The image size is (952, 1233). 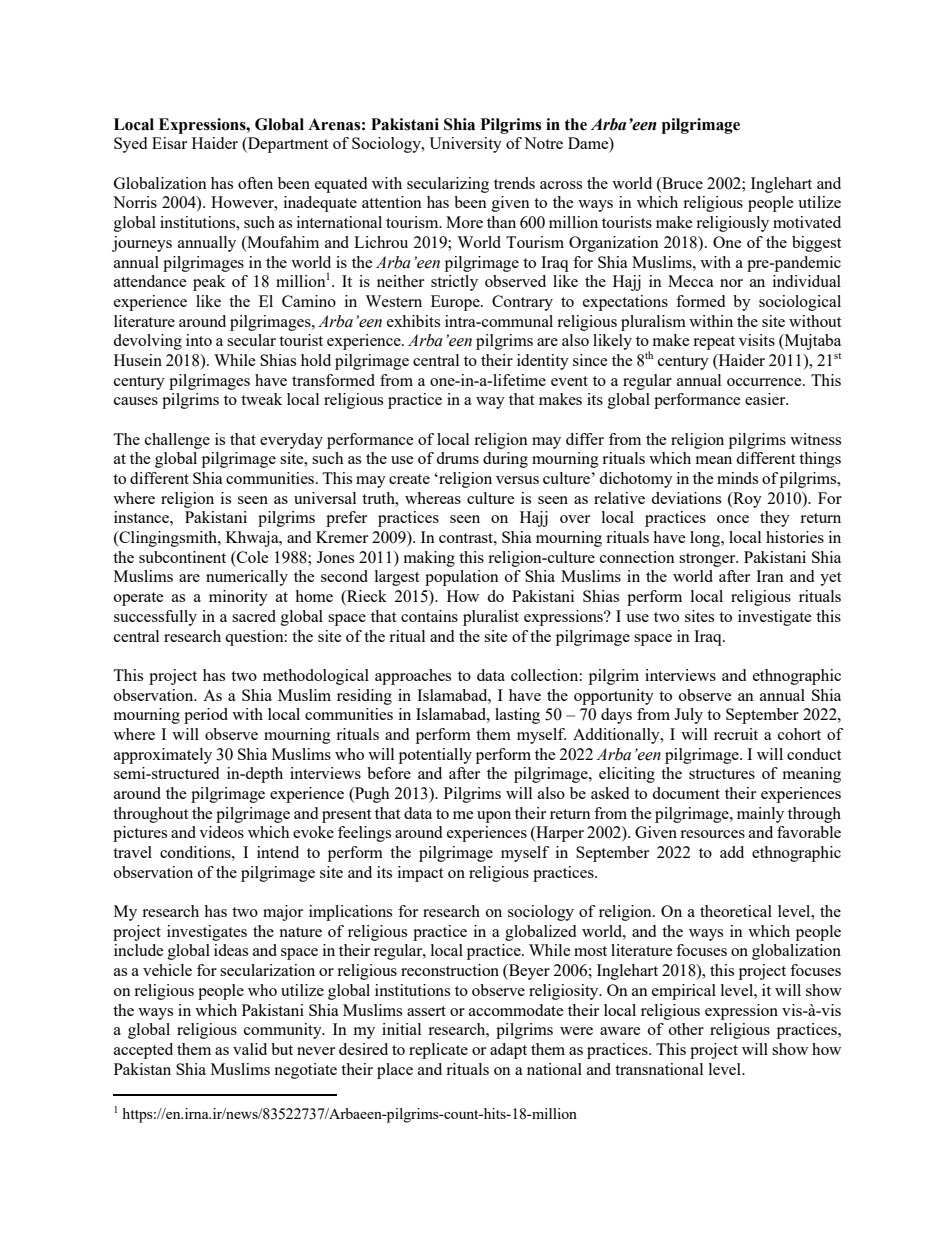 What do you see at coordinates (508, 1051) in the page?
I see `adapt` at bounding box center [508, 1051].
